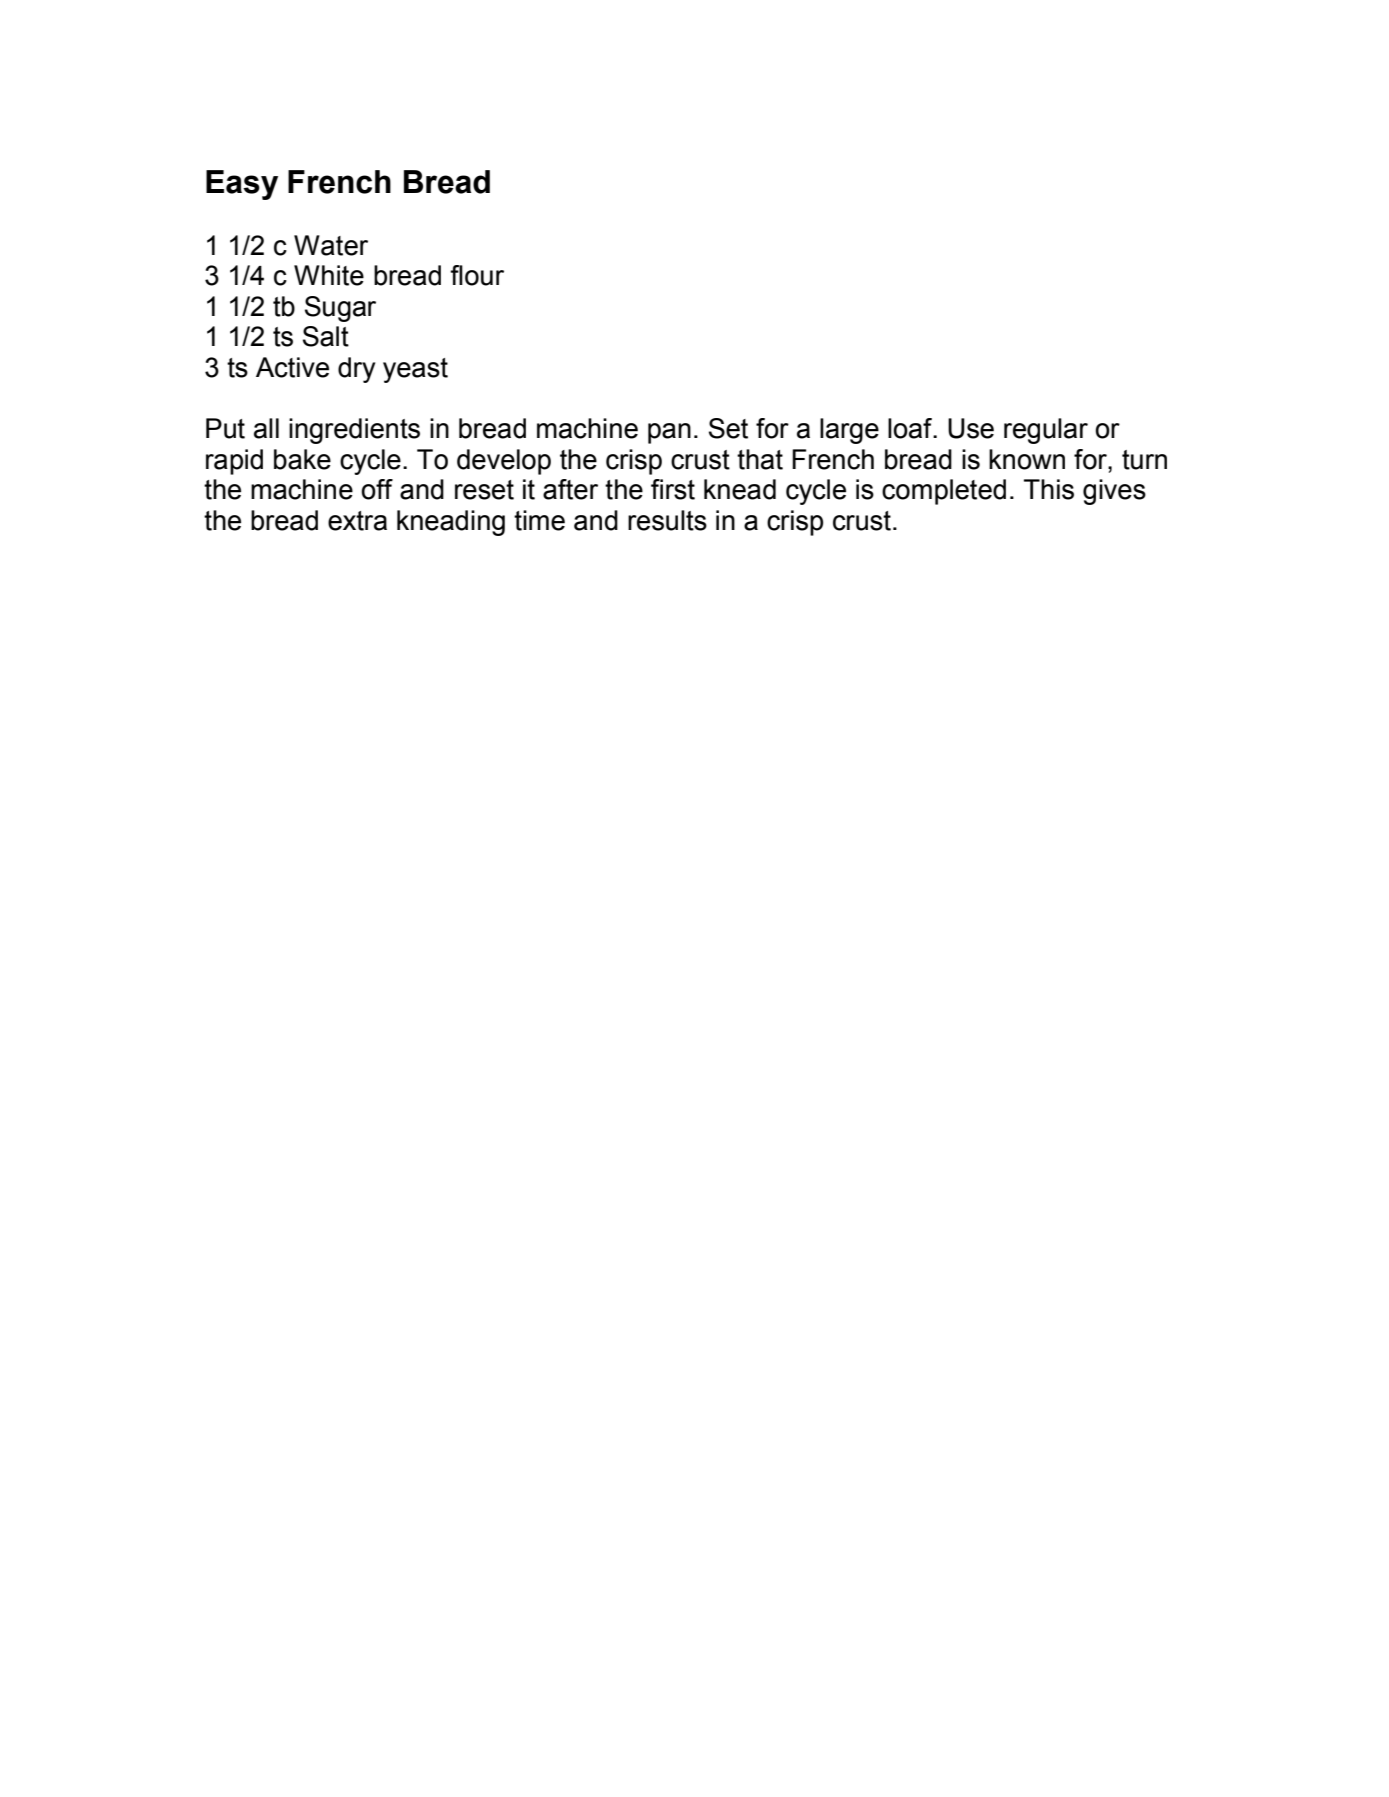  Describe the element at coordinates (340, 309) in the page. I see `Sugar` at that location.
